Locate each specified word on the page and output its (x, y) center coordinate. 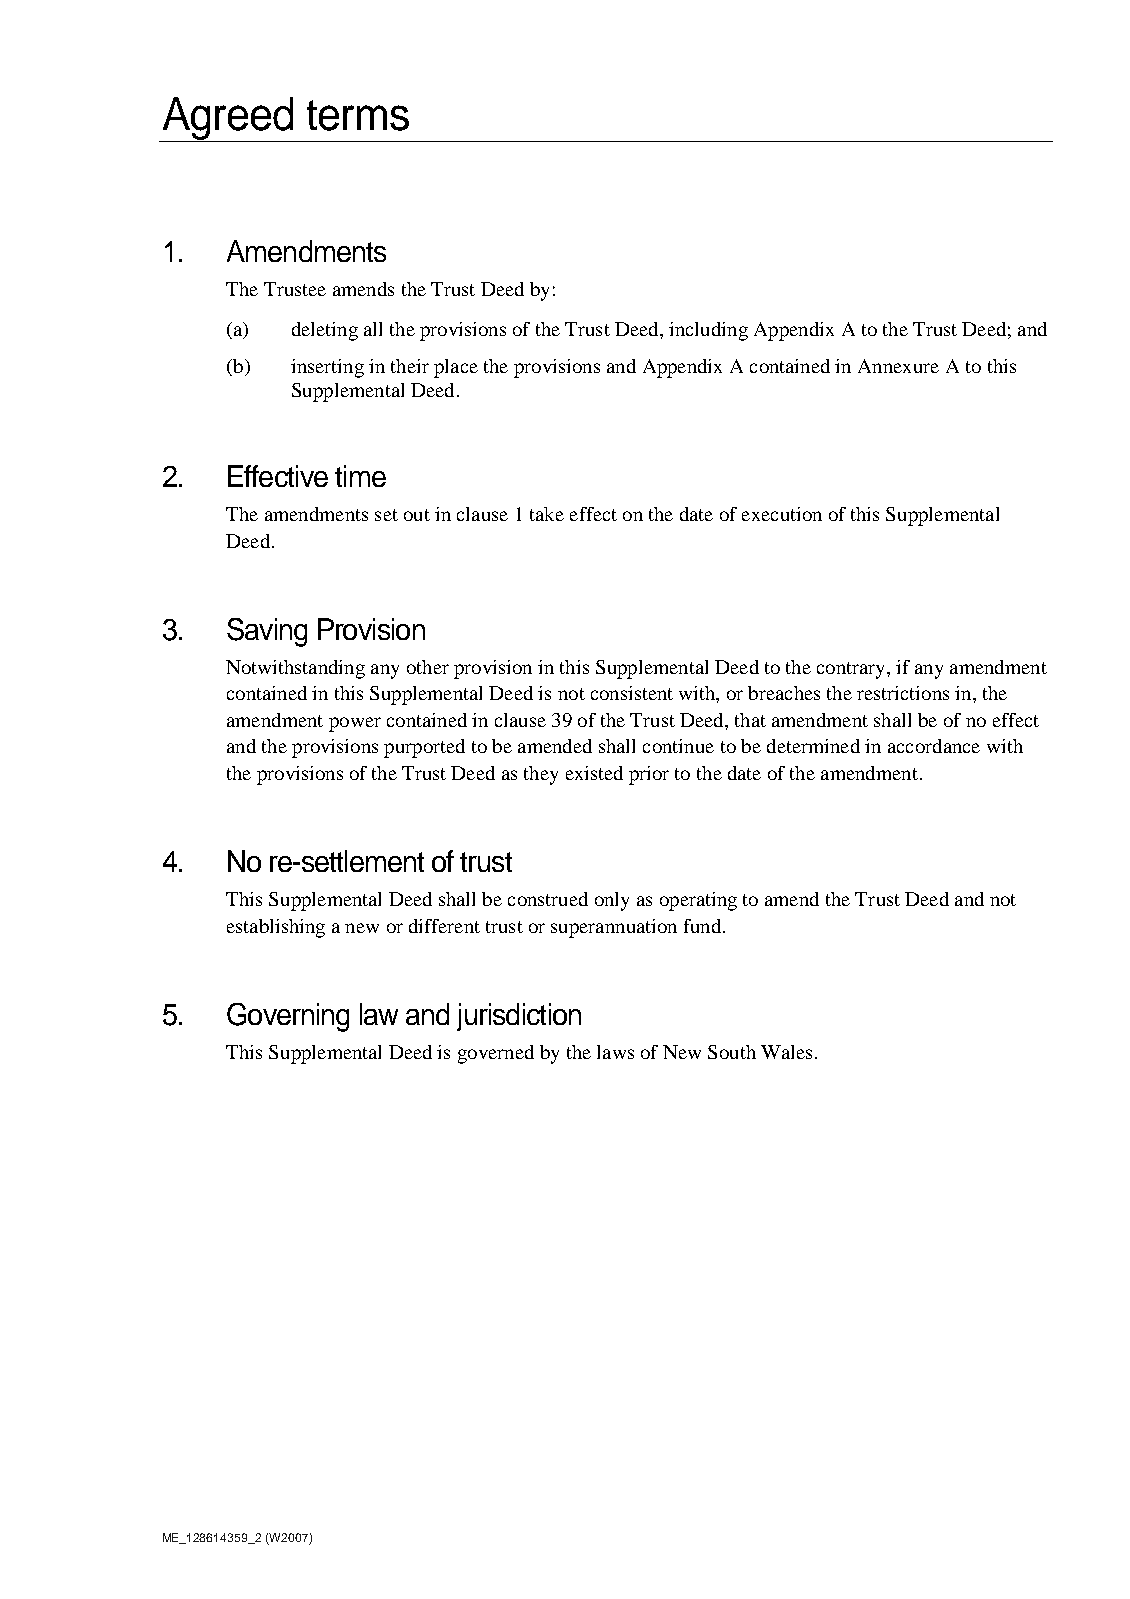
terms (358, 115)
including (708, 331)
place (456, 368)
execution (782, 514)
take (547, 514)
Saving (267, 632)
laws (615, 1052)
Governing (288, 1017)
